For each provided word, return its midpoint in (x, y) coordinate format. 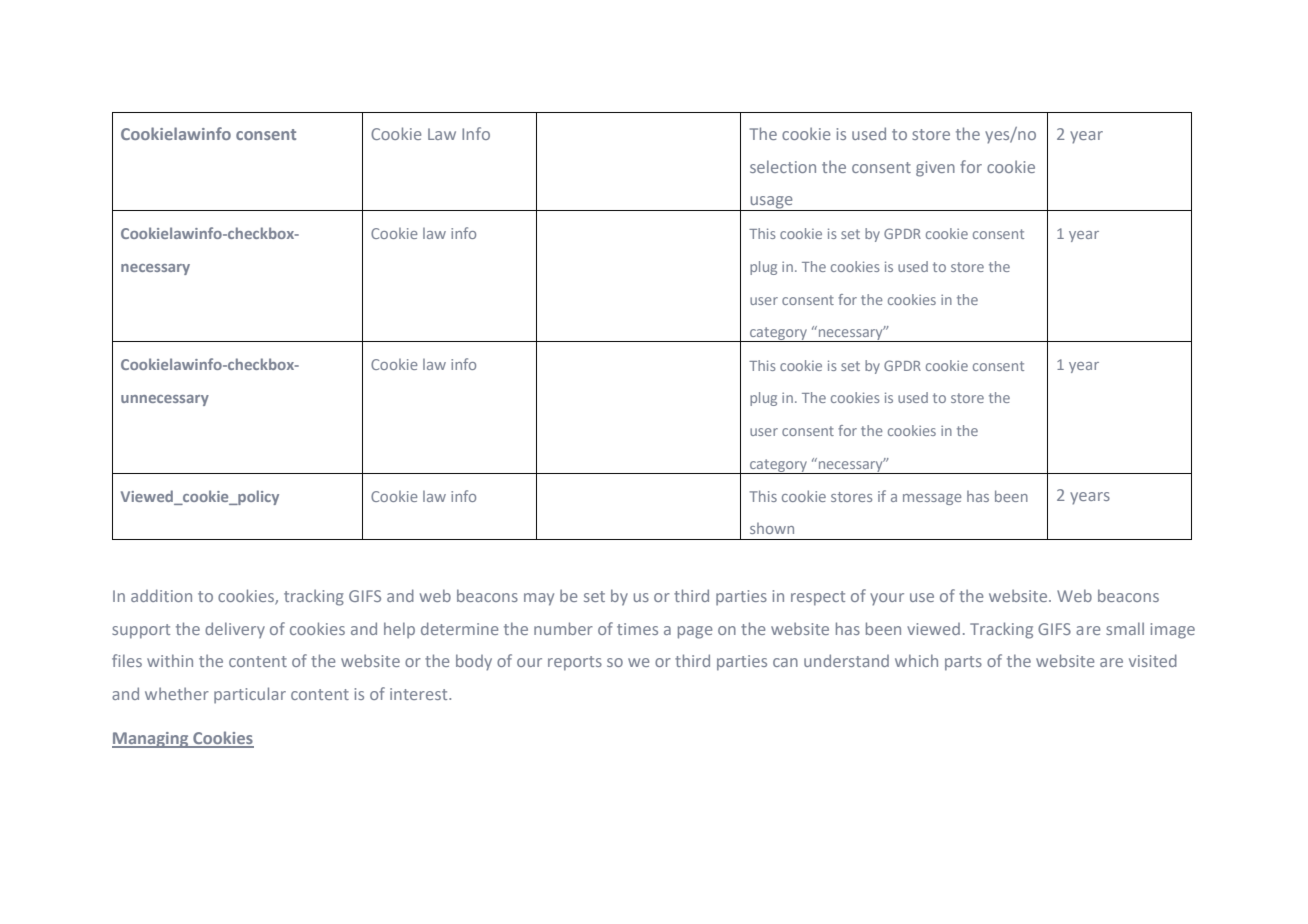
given (935, 169)
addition (161, 595)
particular (250, 695)
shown (772, 528)
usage (771, 203)
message (932, 499)
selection (783, 166)
